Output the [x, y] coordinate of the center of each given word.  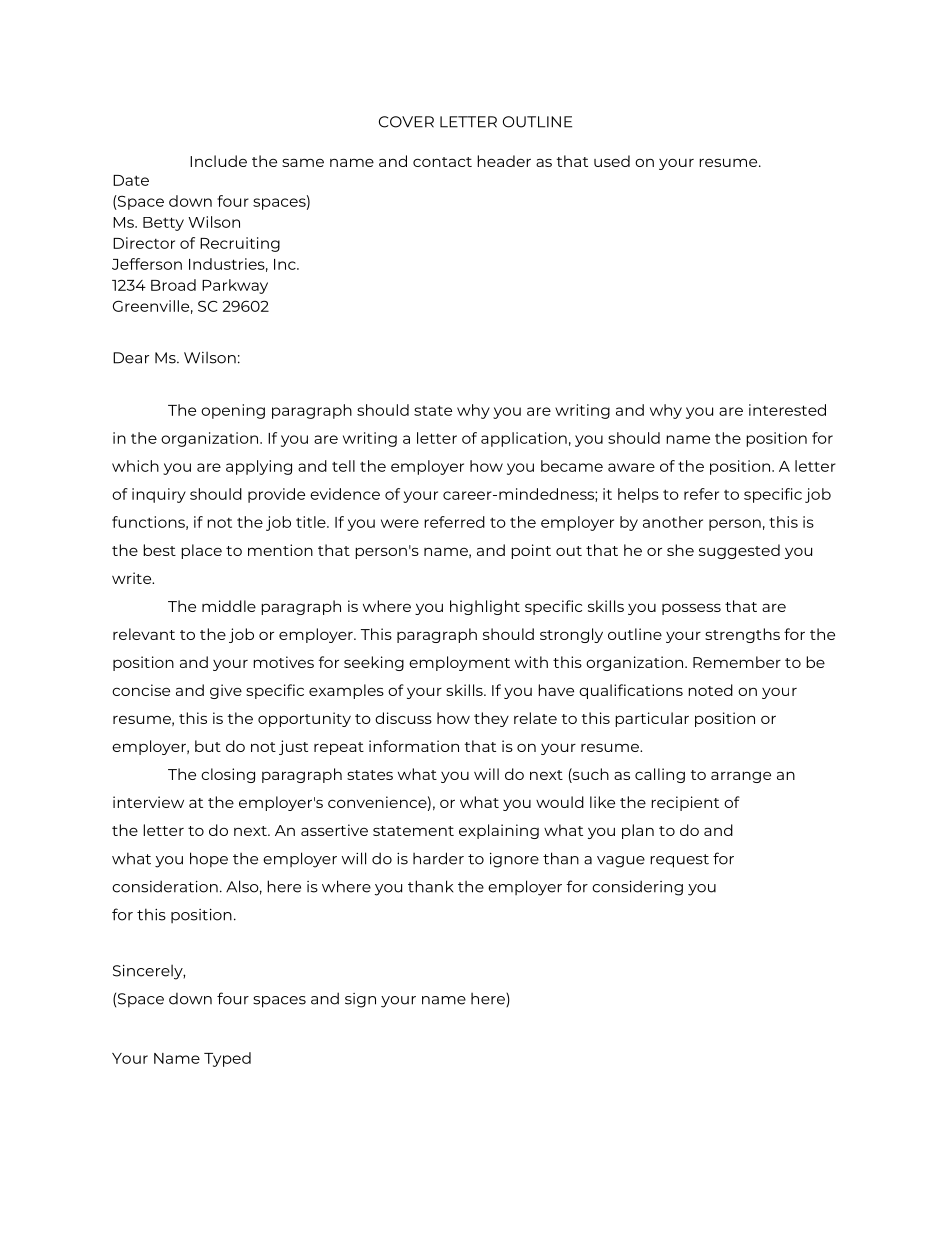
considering [637, 888]
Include [218, 161]
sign [360, 1000]
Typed [227, 1059]
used [612, 161]
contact [442, 162]
